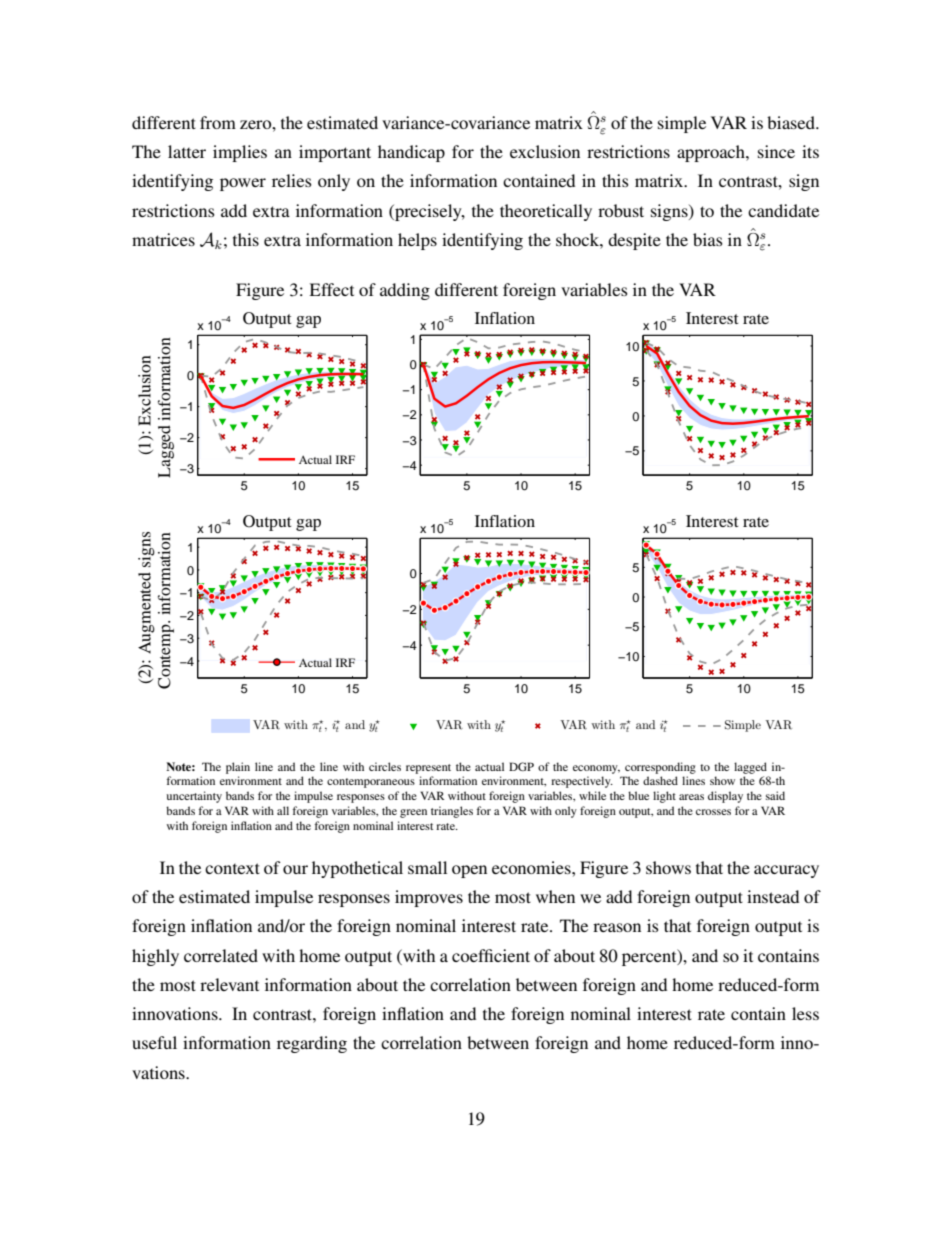 The image size is (952, 1233). What do you see at coordinates (229, 984) in the image?
I see `relevant` at bounding box center [229, 984].
